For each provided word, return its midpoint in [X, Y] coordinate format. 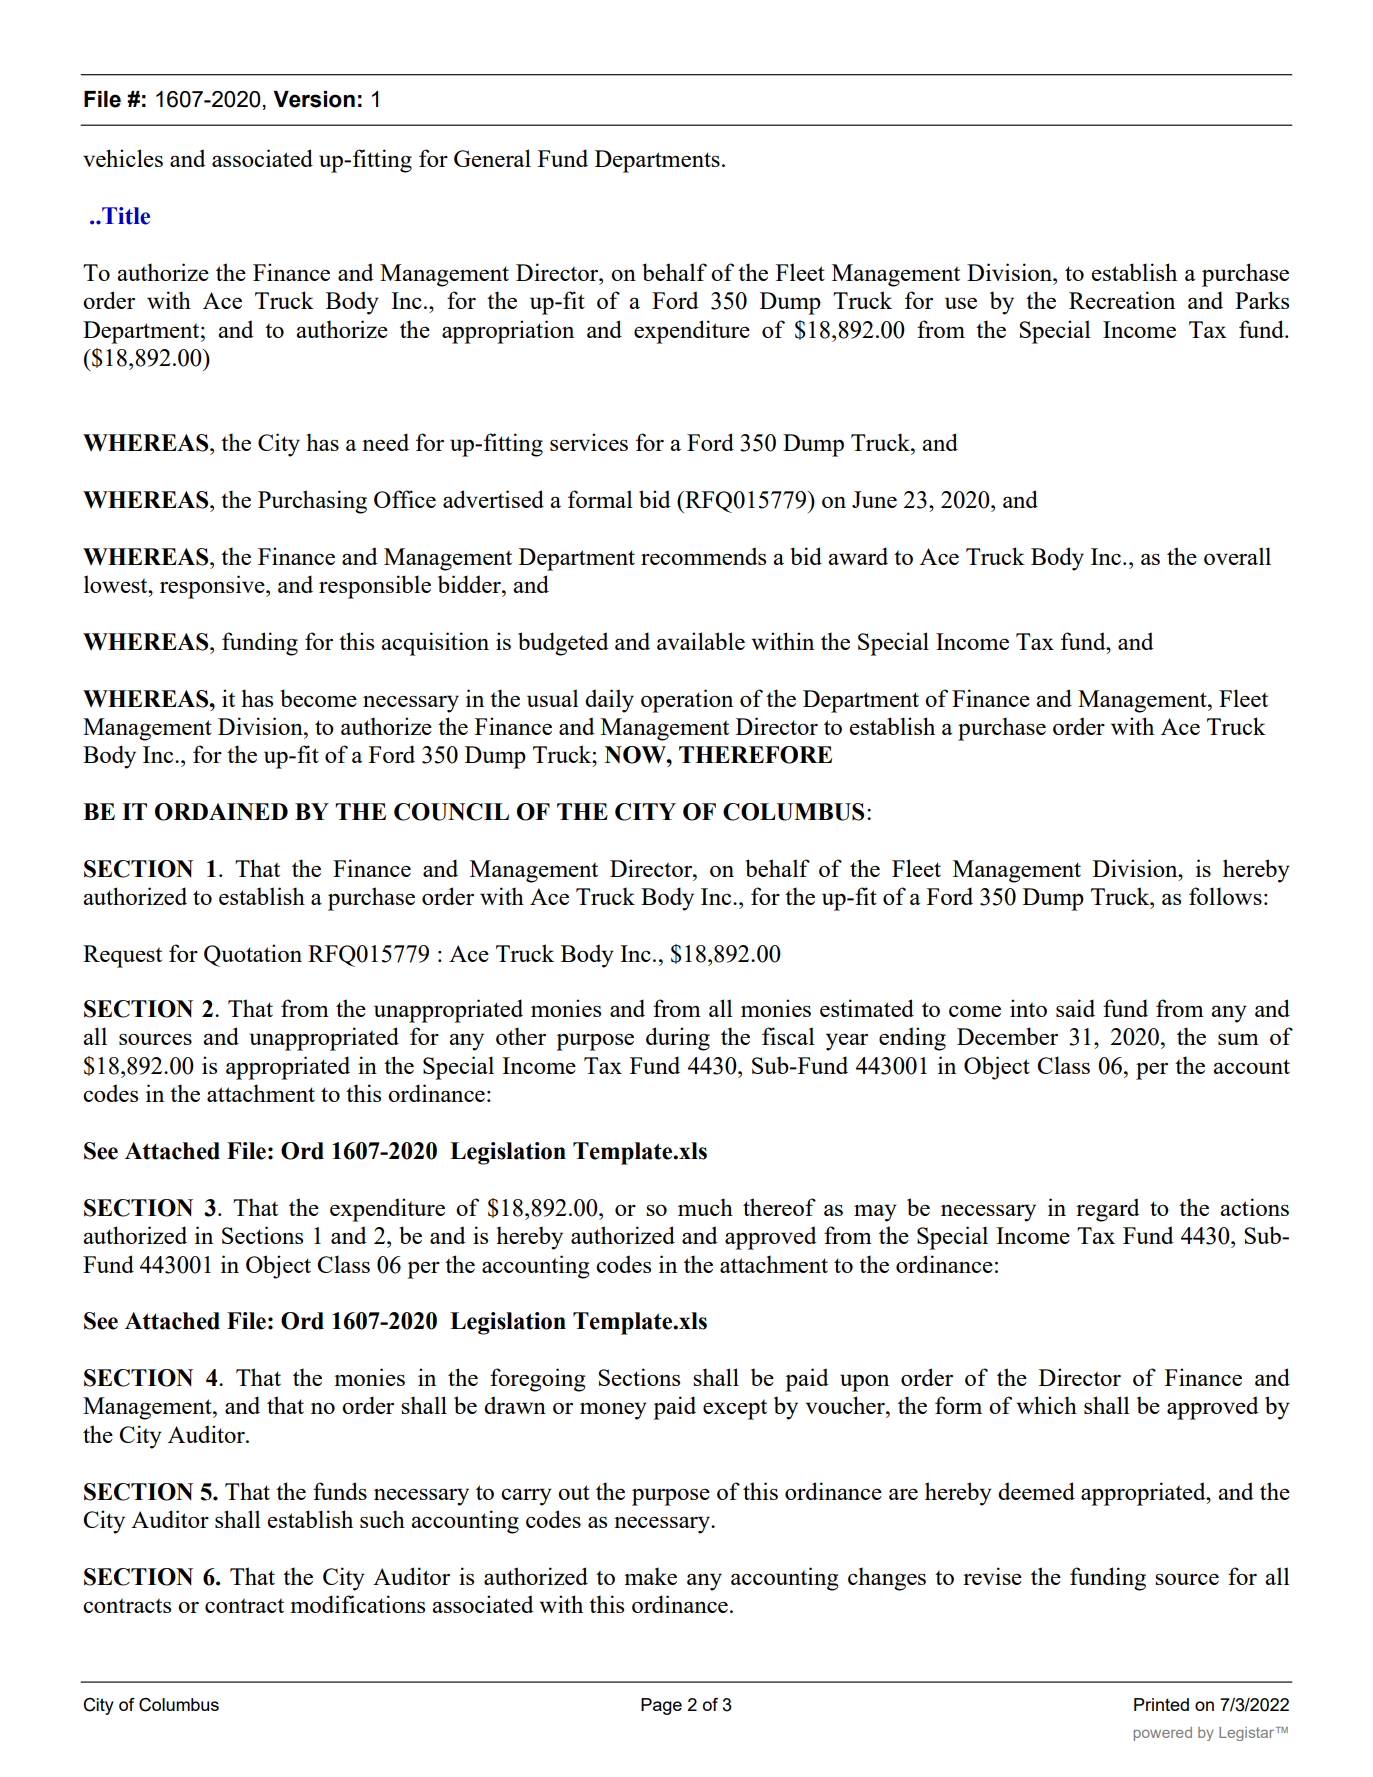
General [492, 158]
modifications [357, 1604]
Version [314, 99]
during [678, 1039]
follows [1225, 896]
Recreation [1122, 300]
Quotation [253, 955]
